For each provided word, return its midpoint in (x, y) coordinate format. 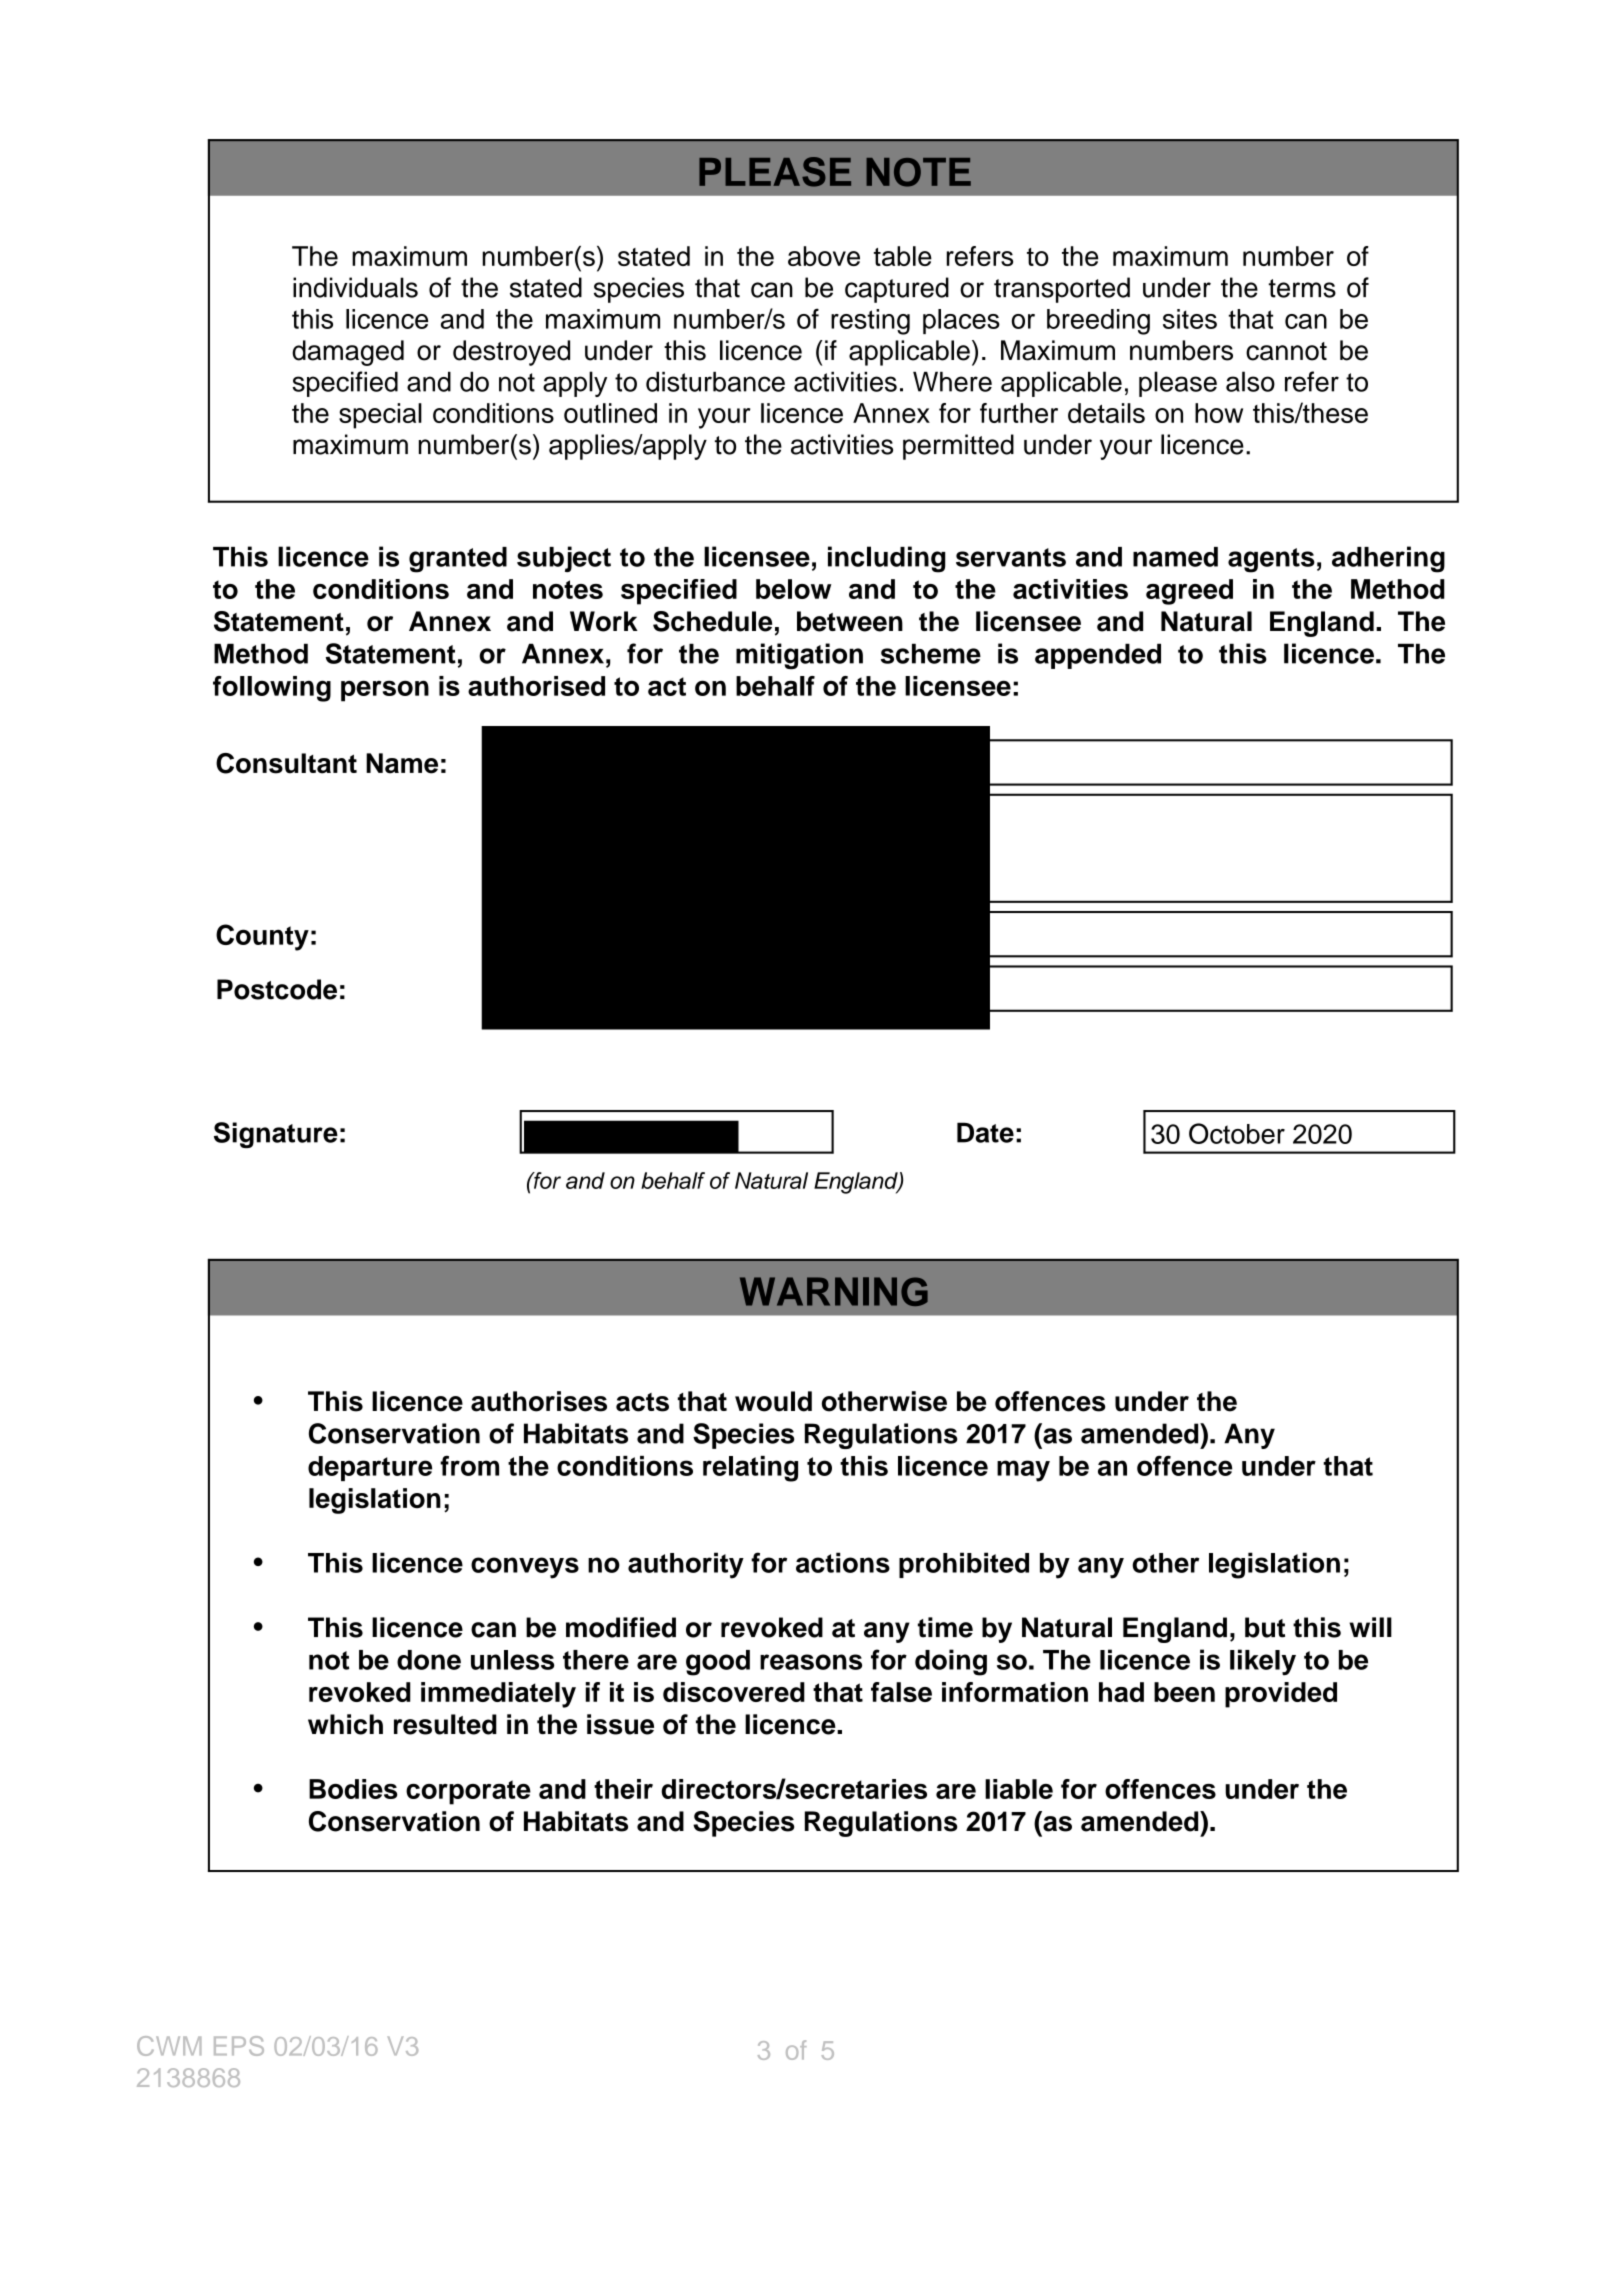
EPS (239, 2046)
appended (1098, 656)
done (429, 1660)
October (1237, 1133)
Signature (276, 1135)
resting (870, 322)
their (623, 1789)
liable (1019, 1789)
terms (1302, 288)
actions (843, 1562)
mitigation (799, 656)
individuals (355, 287)
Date (985, 1132)
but (1265, 1627)
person (385, 691)
